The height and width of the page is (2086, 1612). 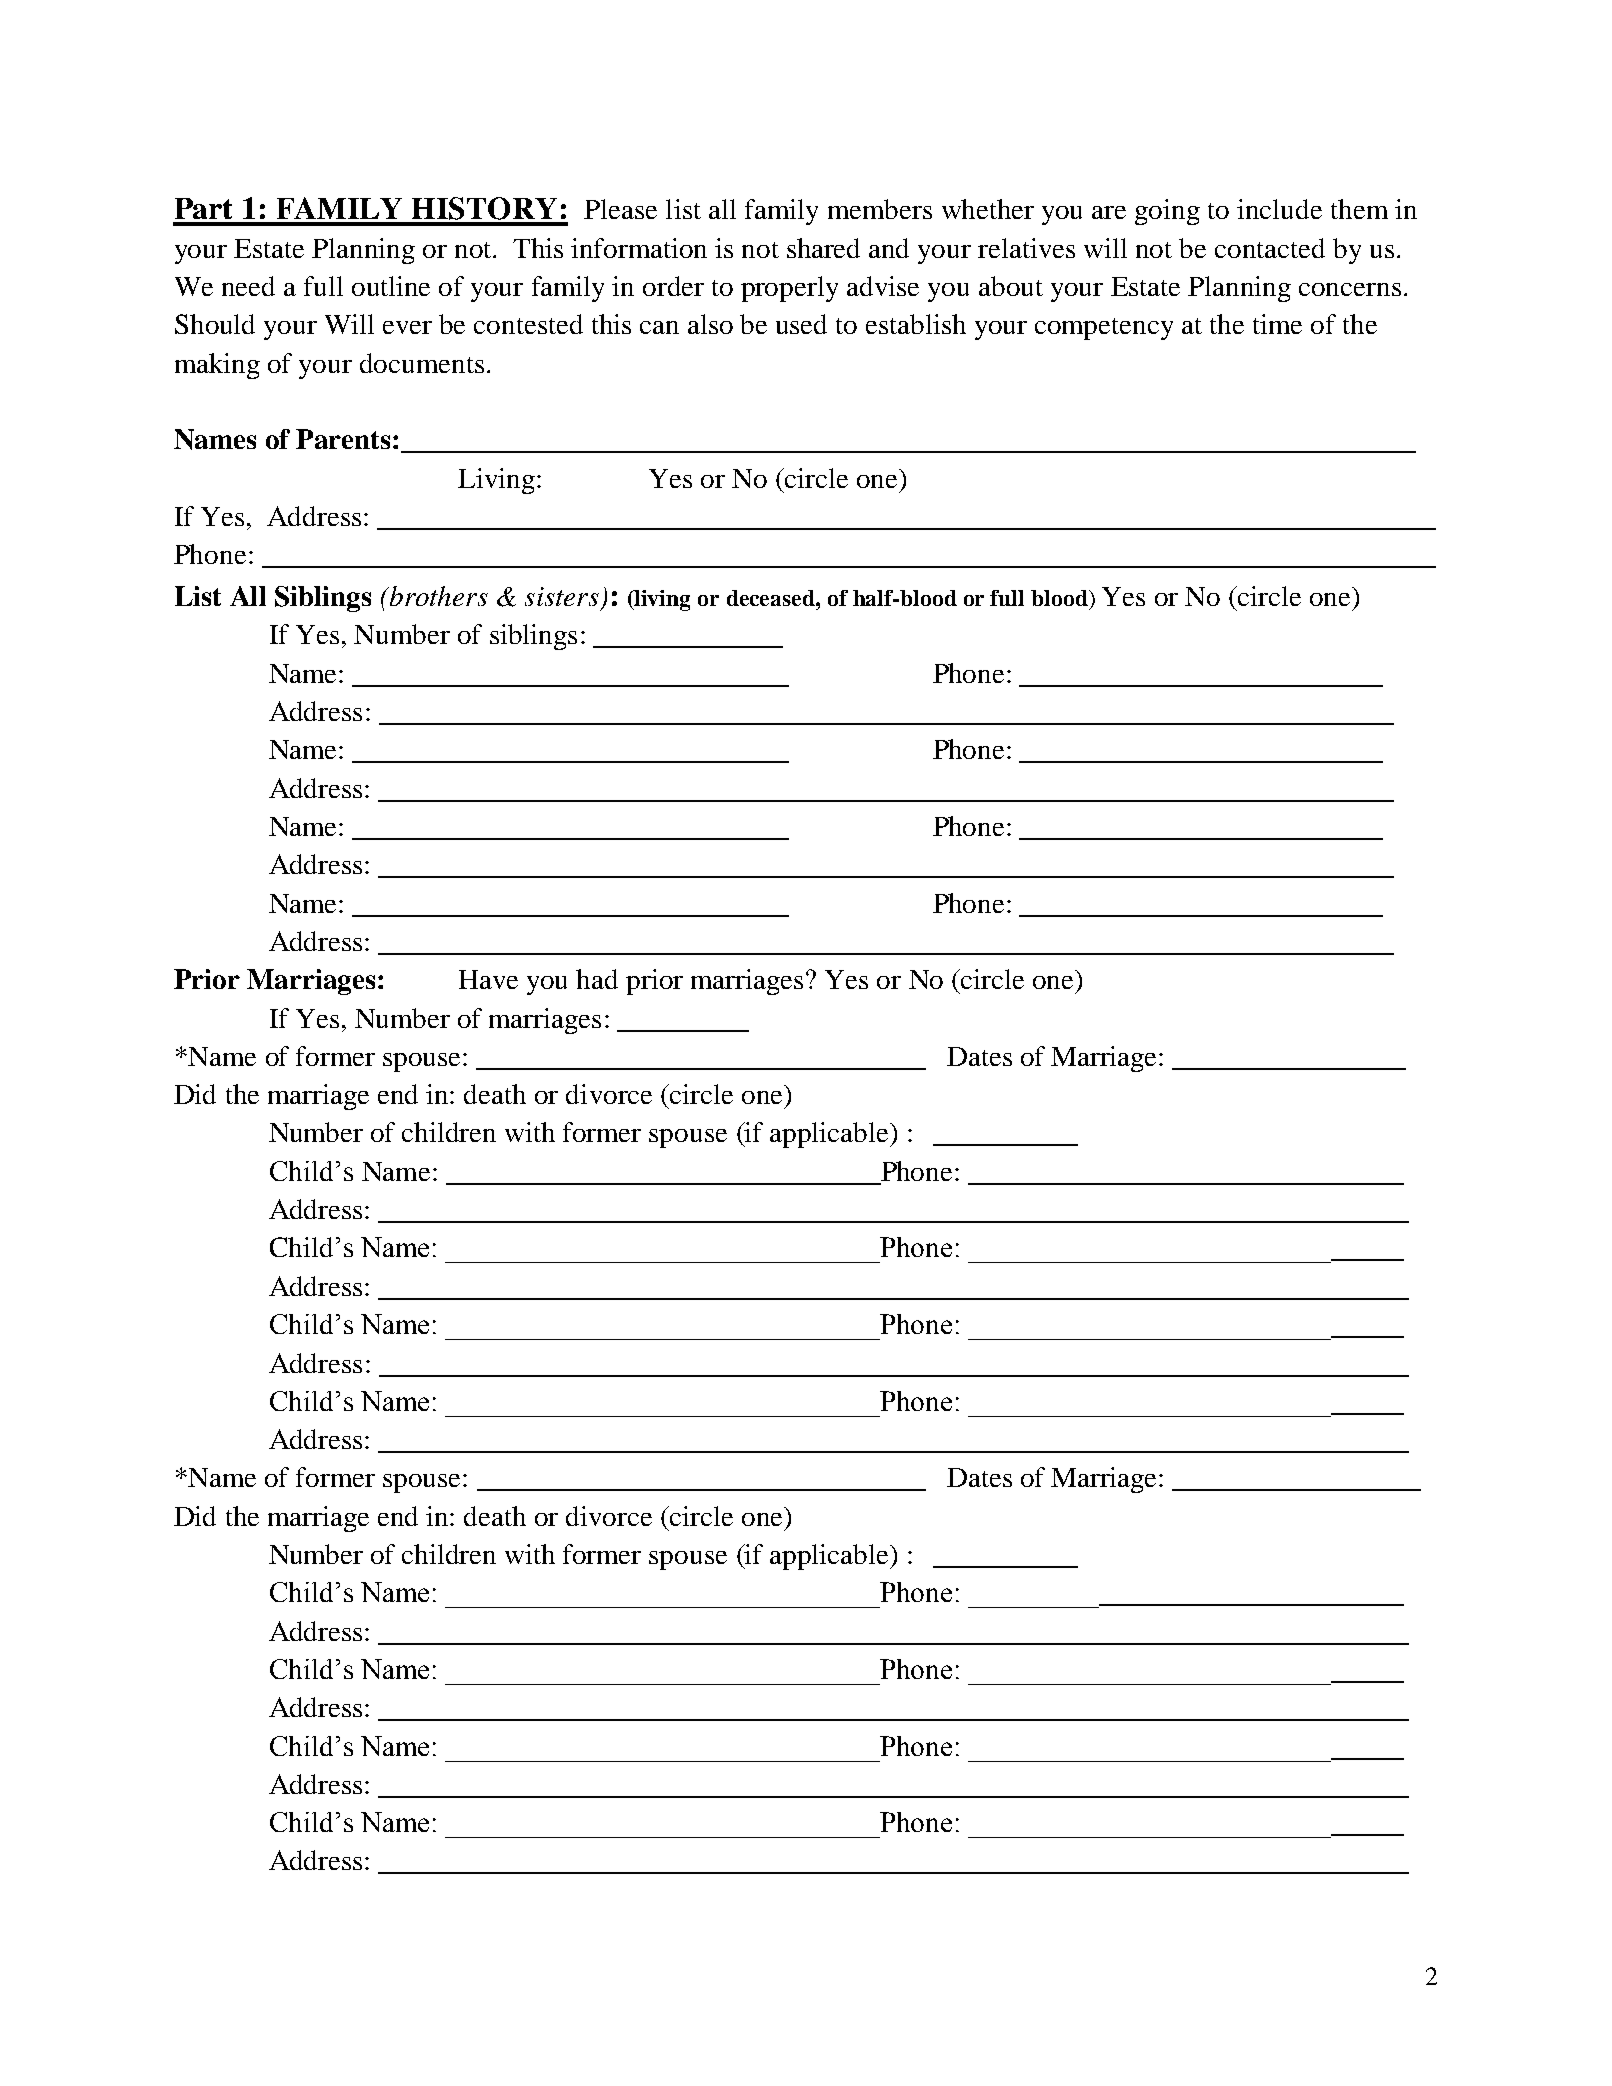 I want to click on competency, so click(x=1104, y=329).
